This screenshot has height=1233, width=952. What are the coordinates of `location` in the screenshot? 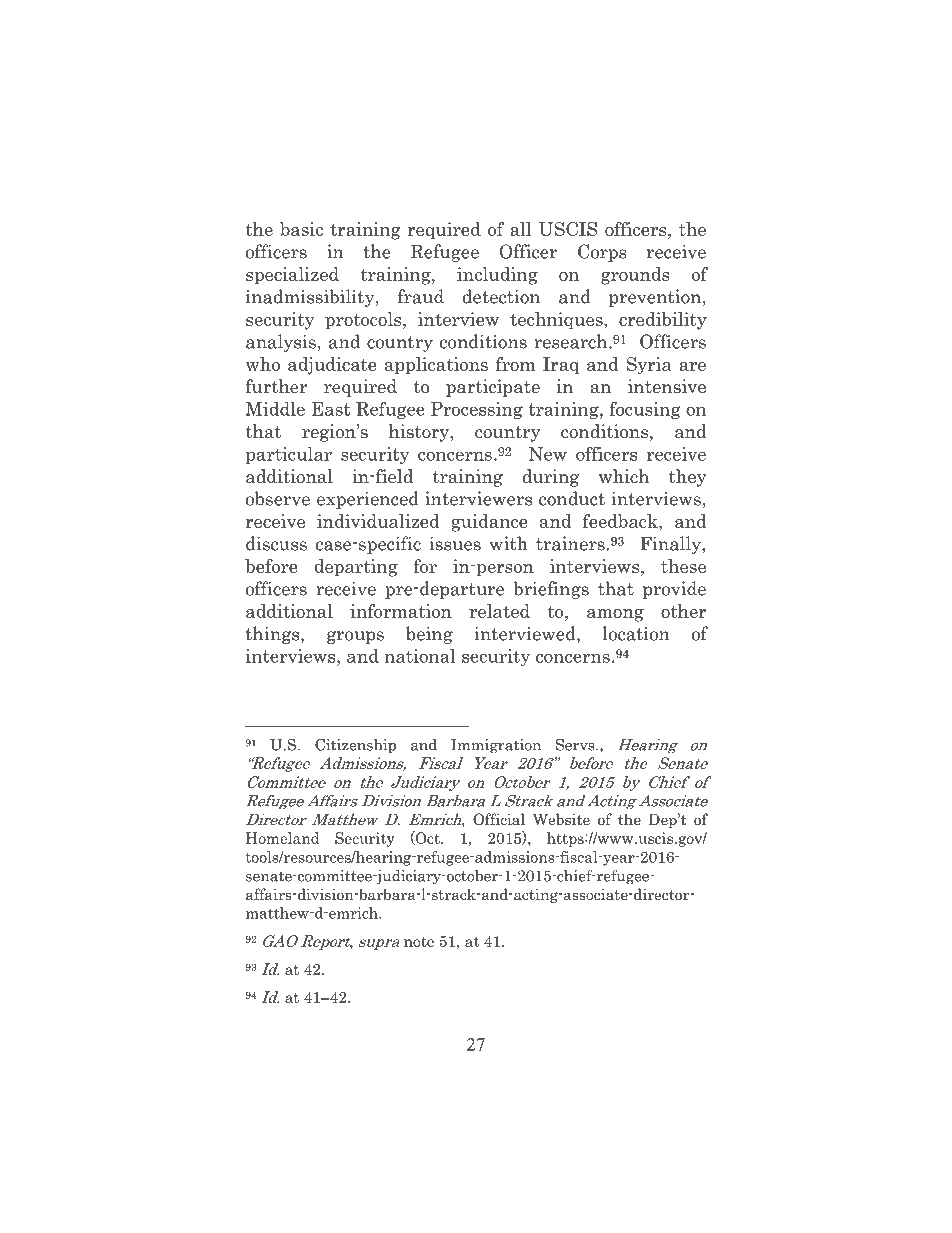 It's located at (636, 633).
